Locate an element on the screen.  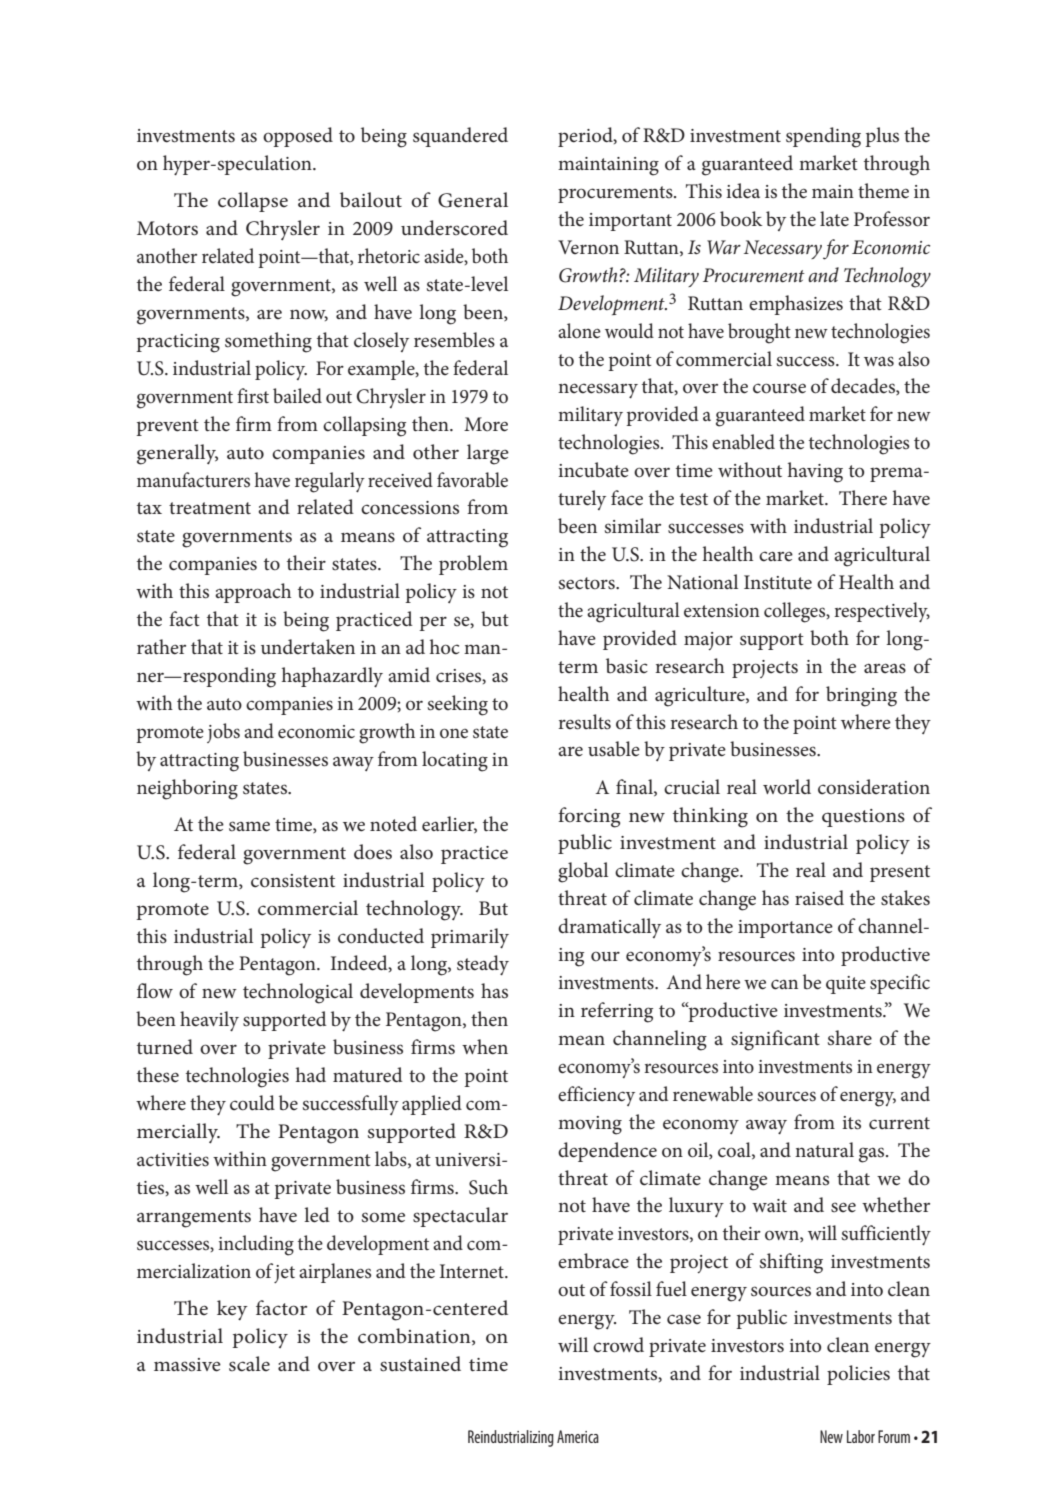
spending is located at coordinates (823, 137).
